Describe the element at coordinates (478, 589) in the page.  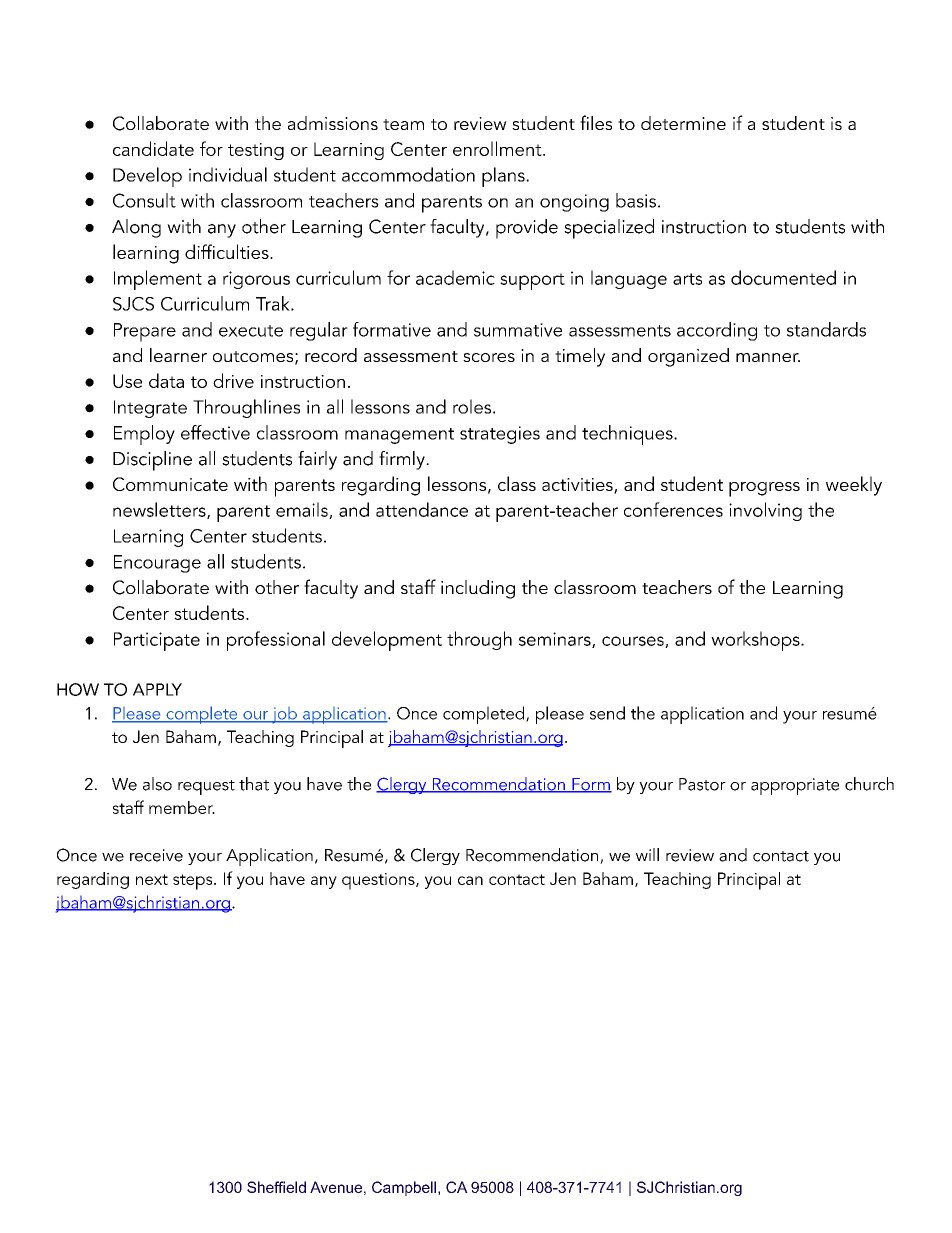
I see `including` at that location.
